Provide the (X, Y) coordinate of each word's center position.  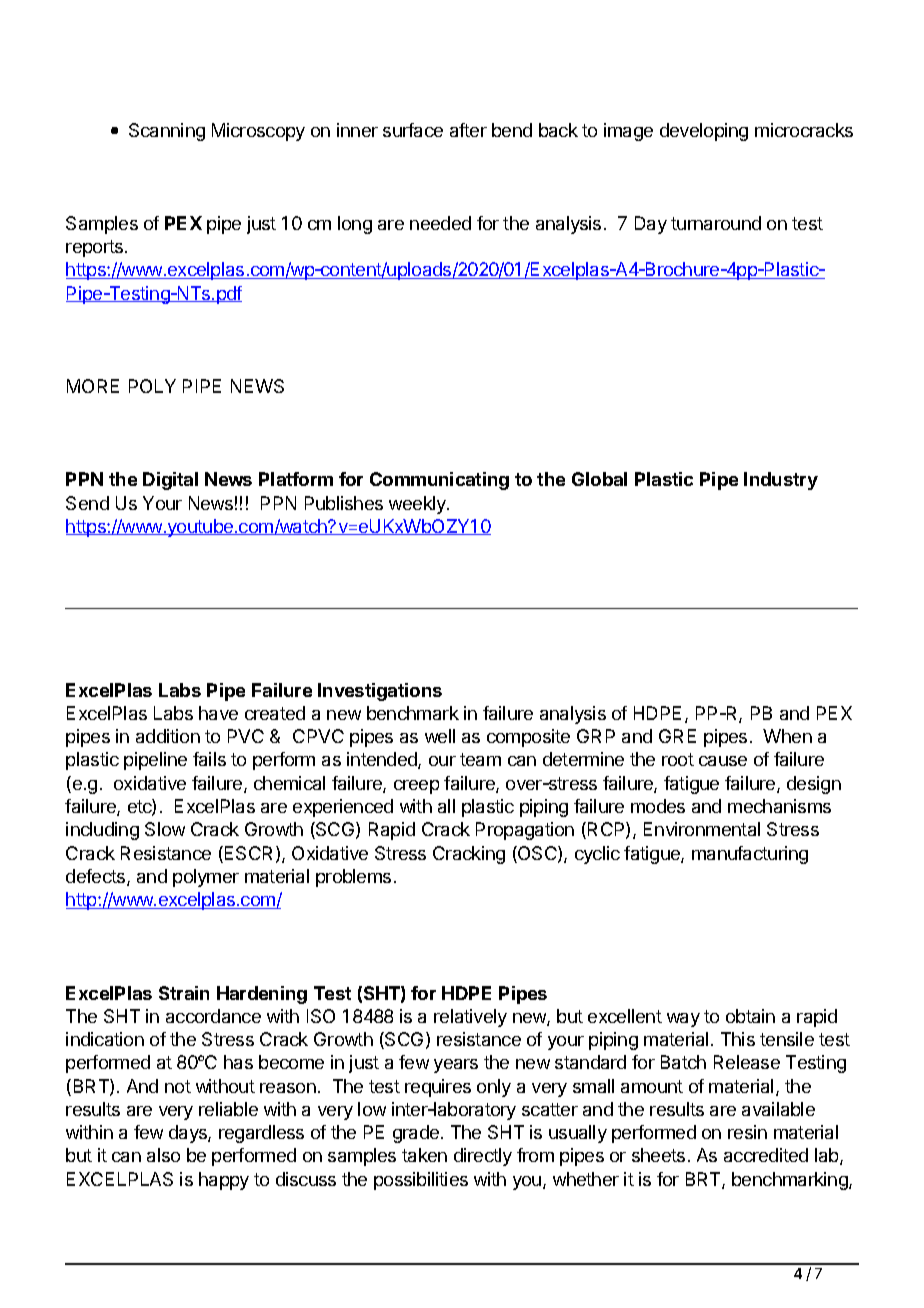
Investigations (380, 692)
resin (747, 1132)
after (468, 130)
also (163, 1155)
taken (424, 1155)
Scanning (167, 132)
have (218, 713)
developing (704, 132)
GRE (677, 736)
